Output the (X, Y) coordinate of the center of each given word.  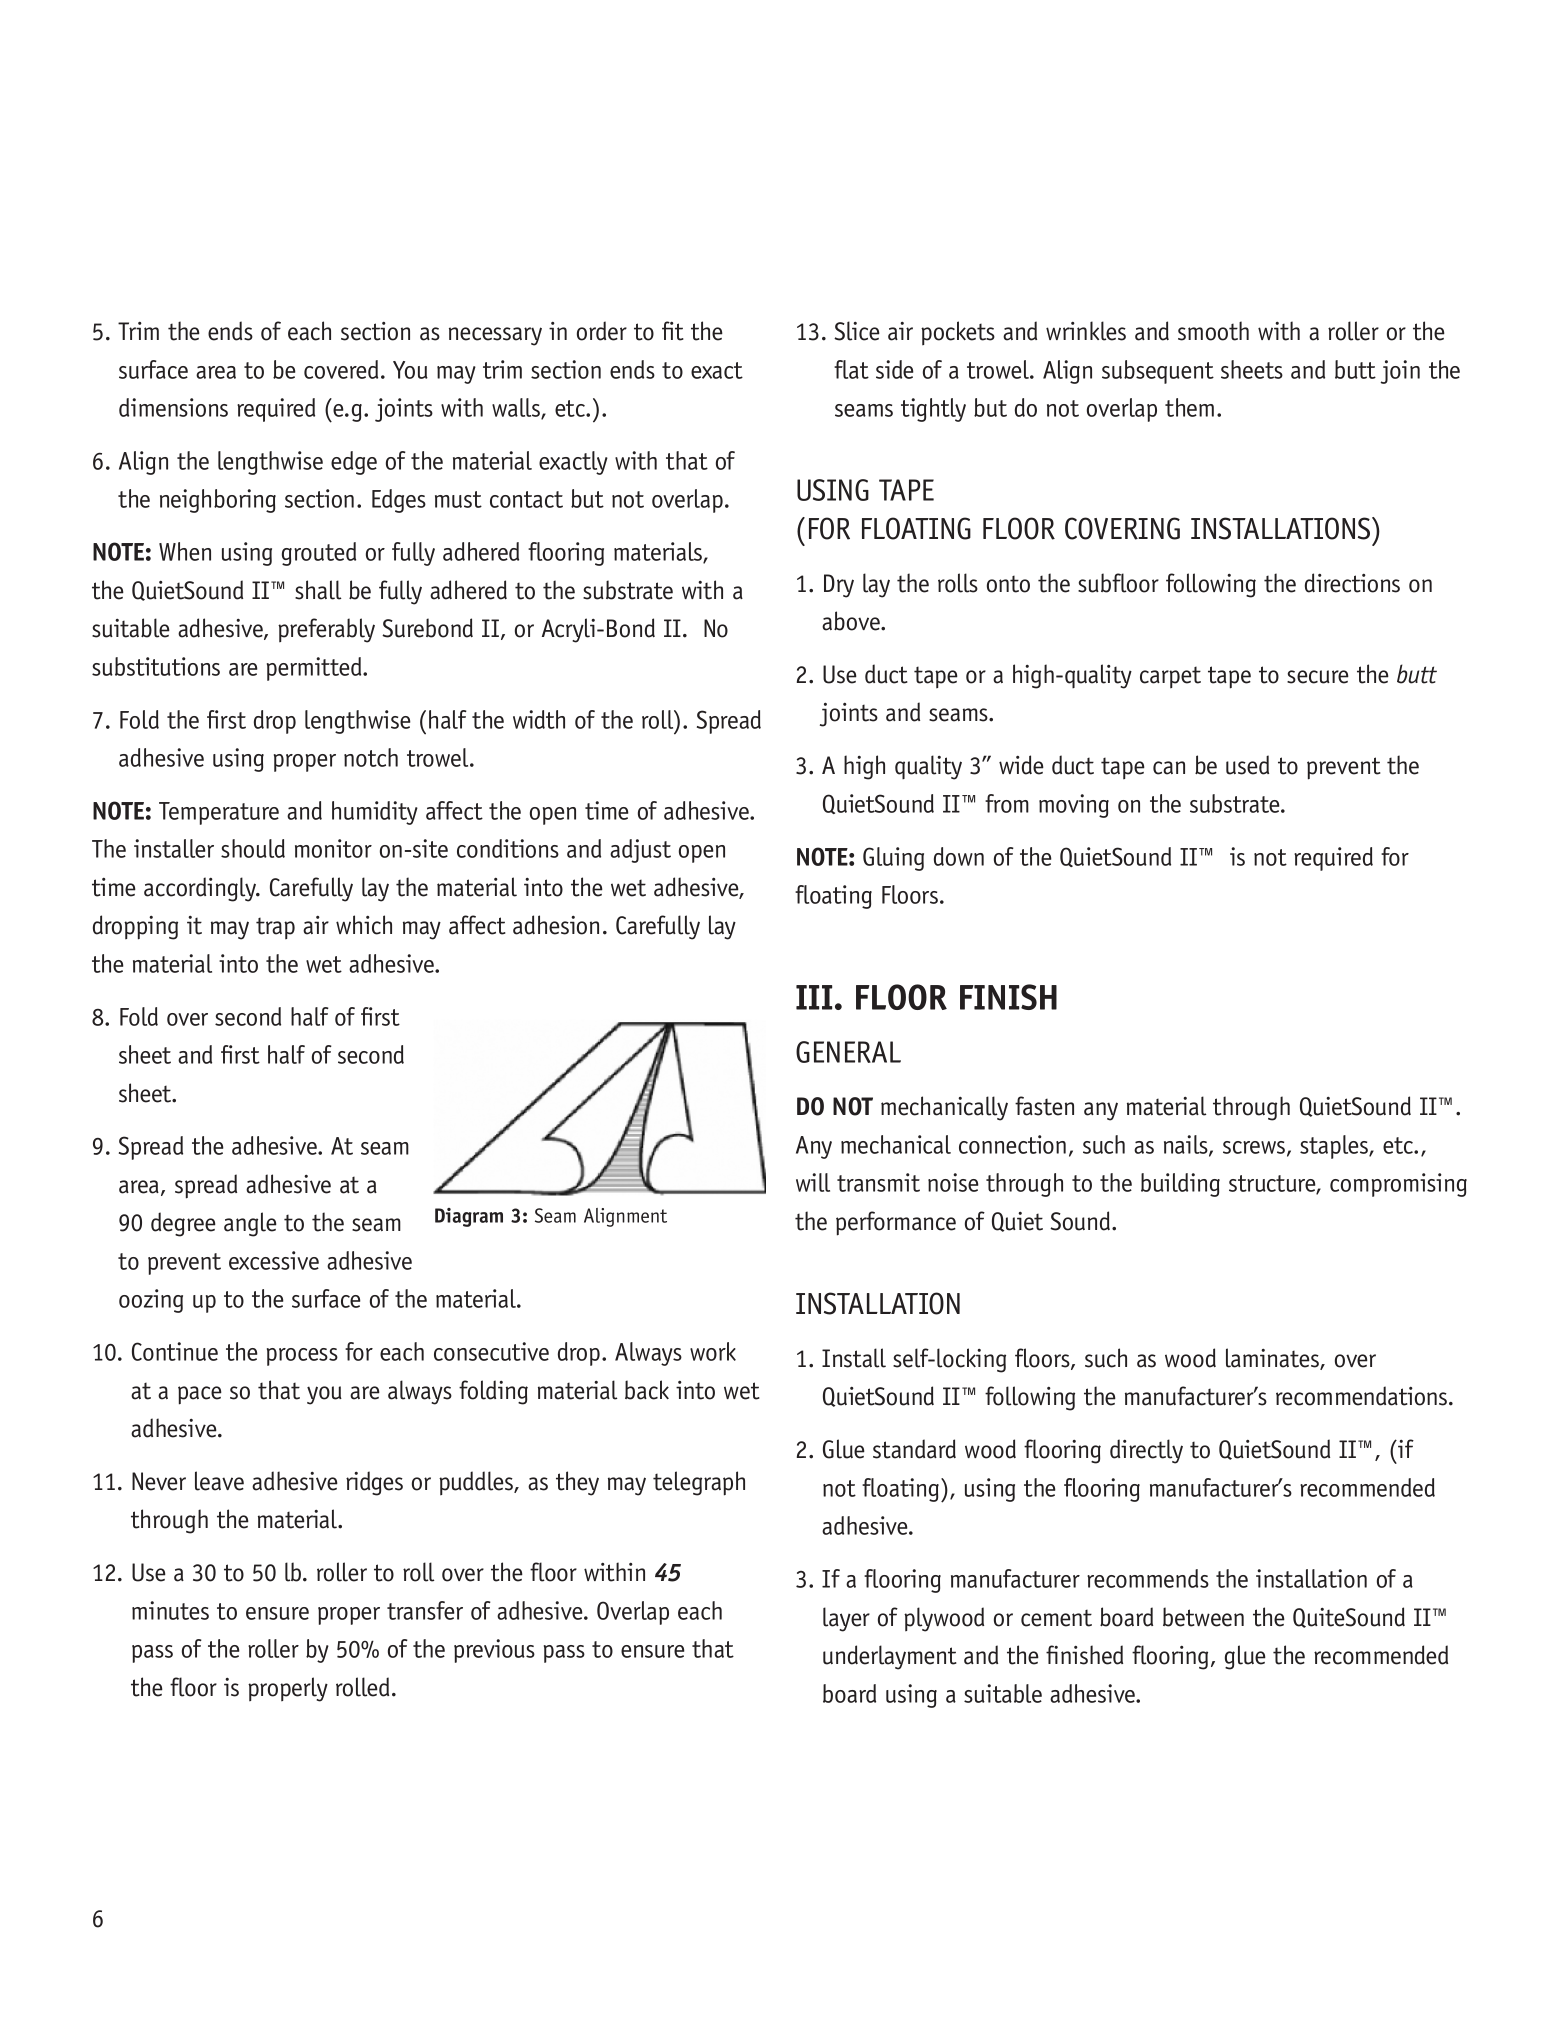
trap (275, 928)
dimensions (173, 407)
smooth (1213, 331)
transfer (425, 1610)
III (814, 997)
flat (851, 369)
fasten (1044, 1106)
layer (846, 1619)
